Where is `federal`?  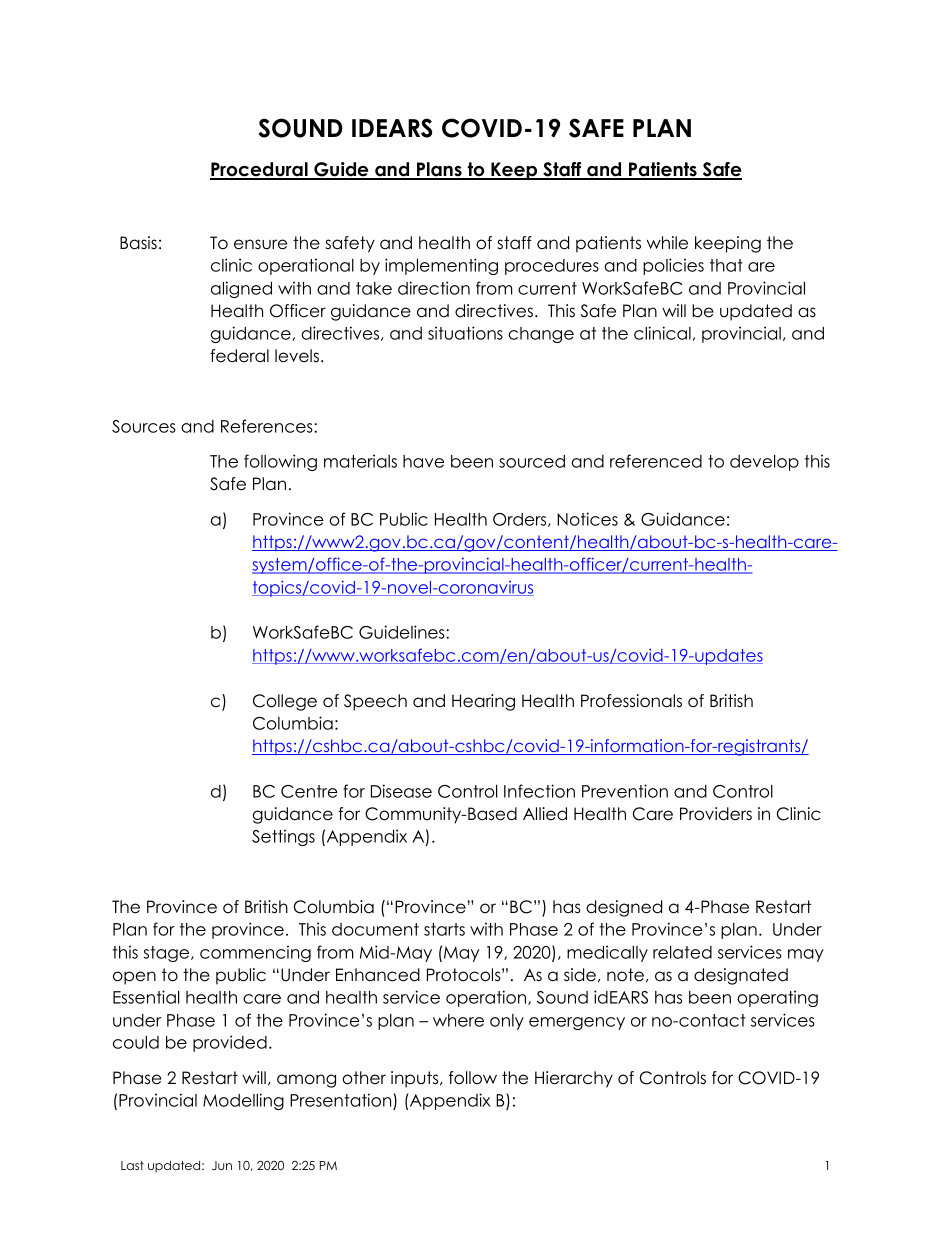 federal is located at coordinates (239, 356).
